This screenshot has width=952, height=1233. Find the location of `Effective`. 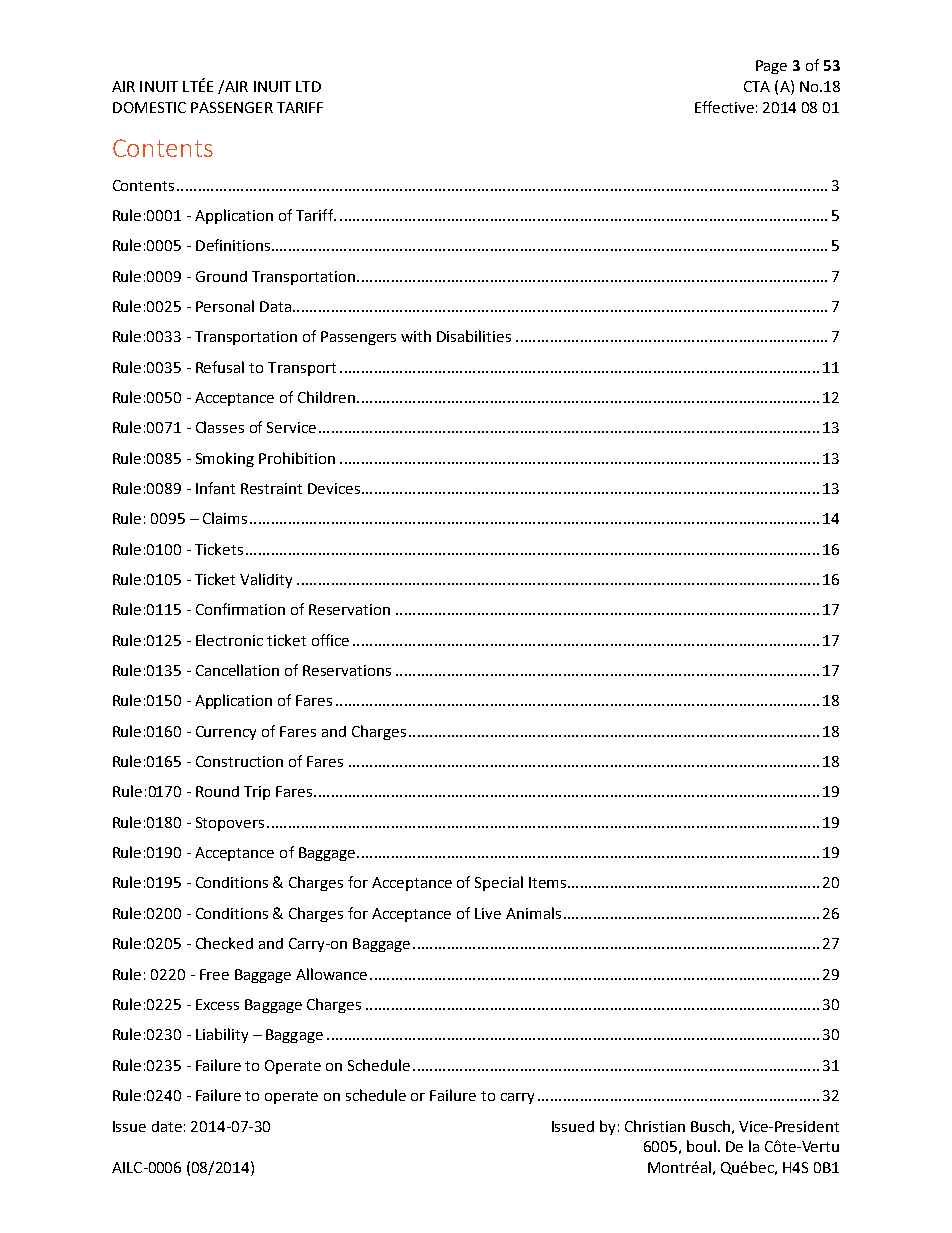

Effective is located at coordinates (724, 107).
